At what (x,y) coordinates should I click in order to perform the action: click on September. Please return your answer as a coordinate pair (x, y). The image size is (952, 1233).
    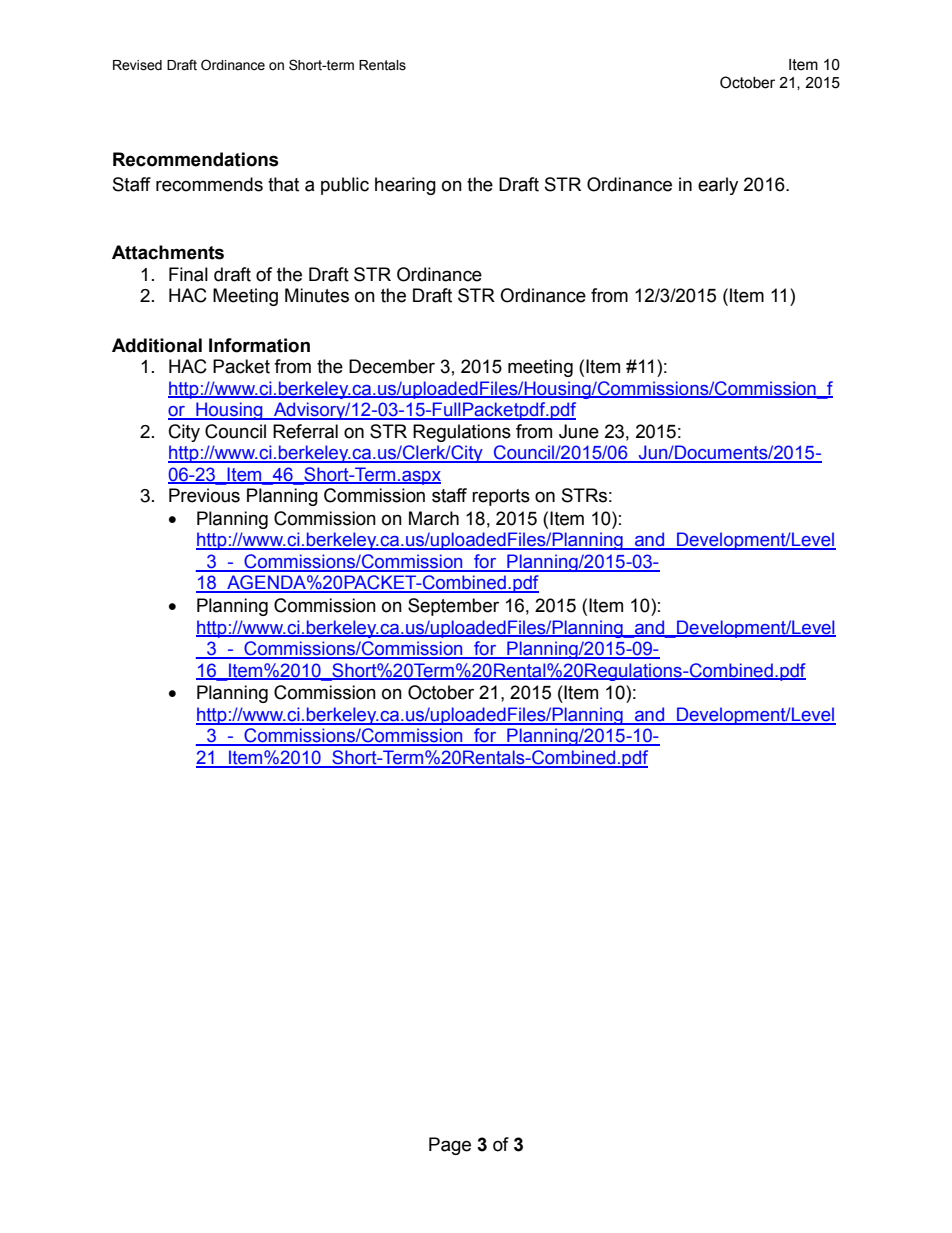
    Looking at the image, I should click on (453, 607).
